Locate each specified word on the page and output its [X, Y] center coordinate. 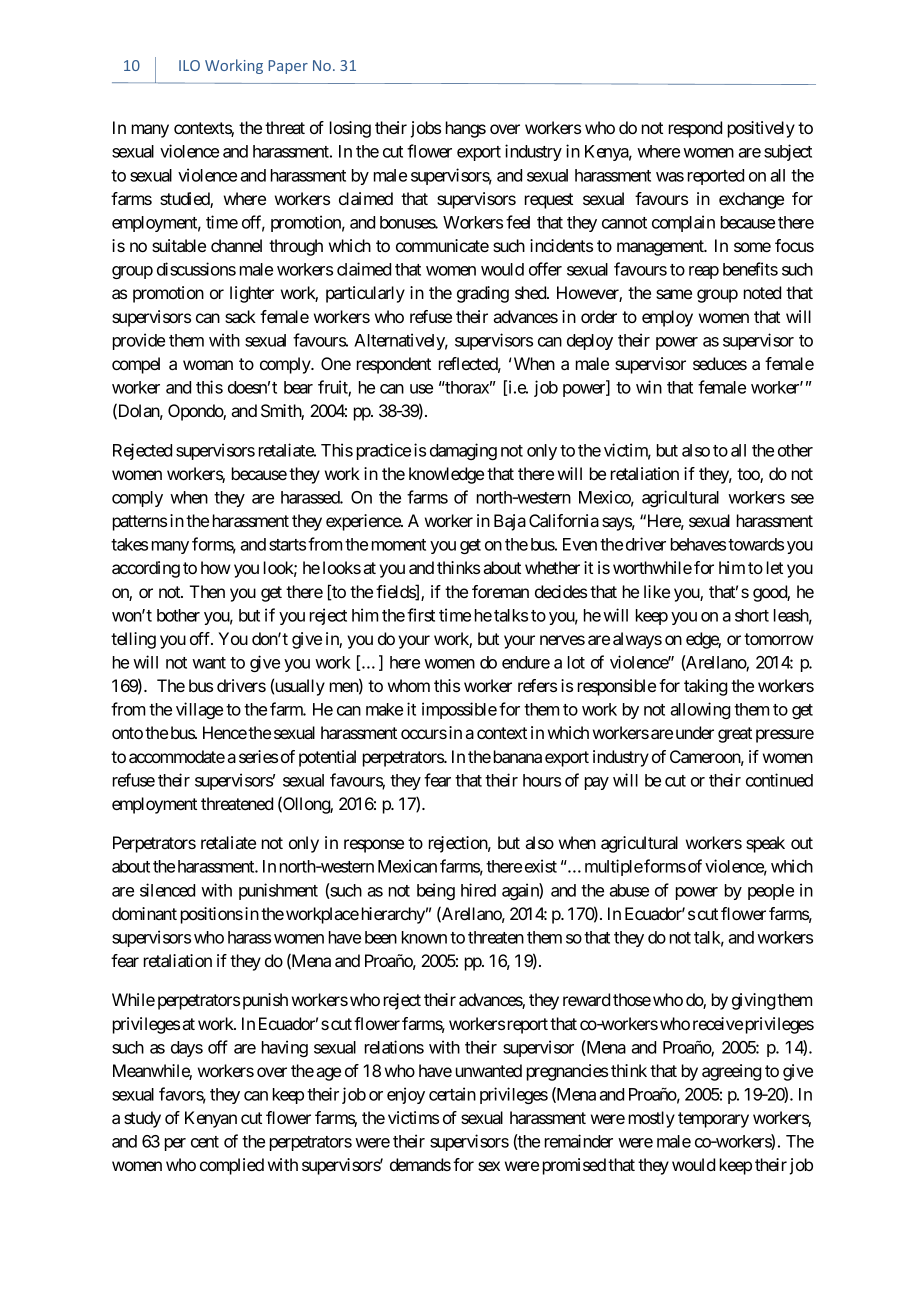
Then [207, 591]
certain [452, 1094]
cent [205, 1142]
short [752, 615]
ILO [189, 65]
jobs [425, 129]
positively [761, 129]
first [421, 615]
